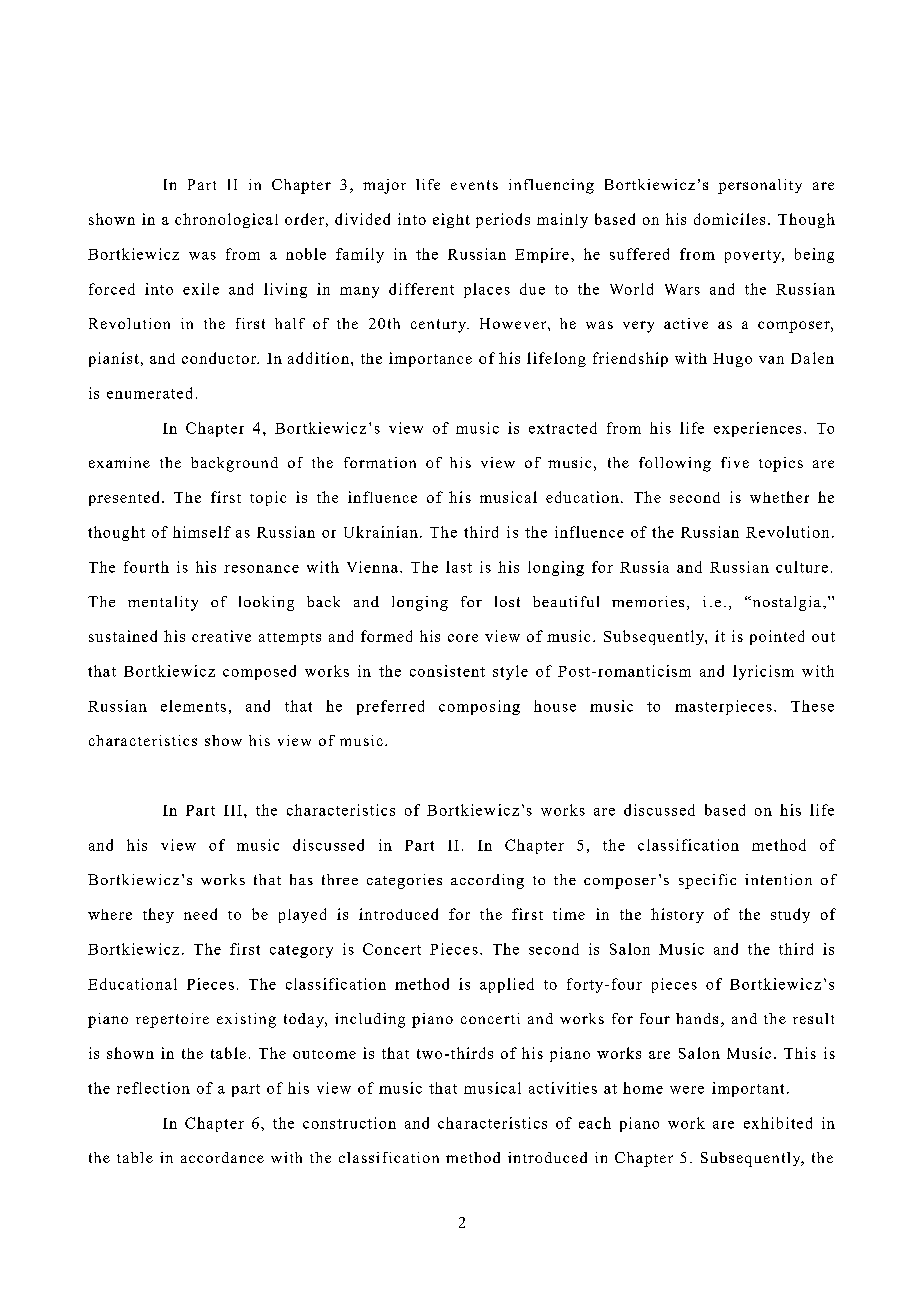 This screenshot has width=924, height=1309. I want to click on specific, so click(707, 881).
